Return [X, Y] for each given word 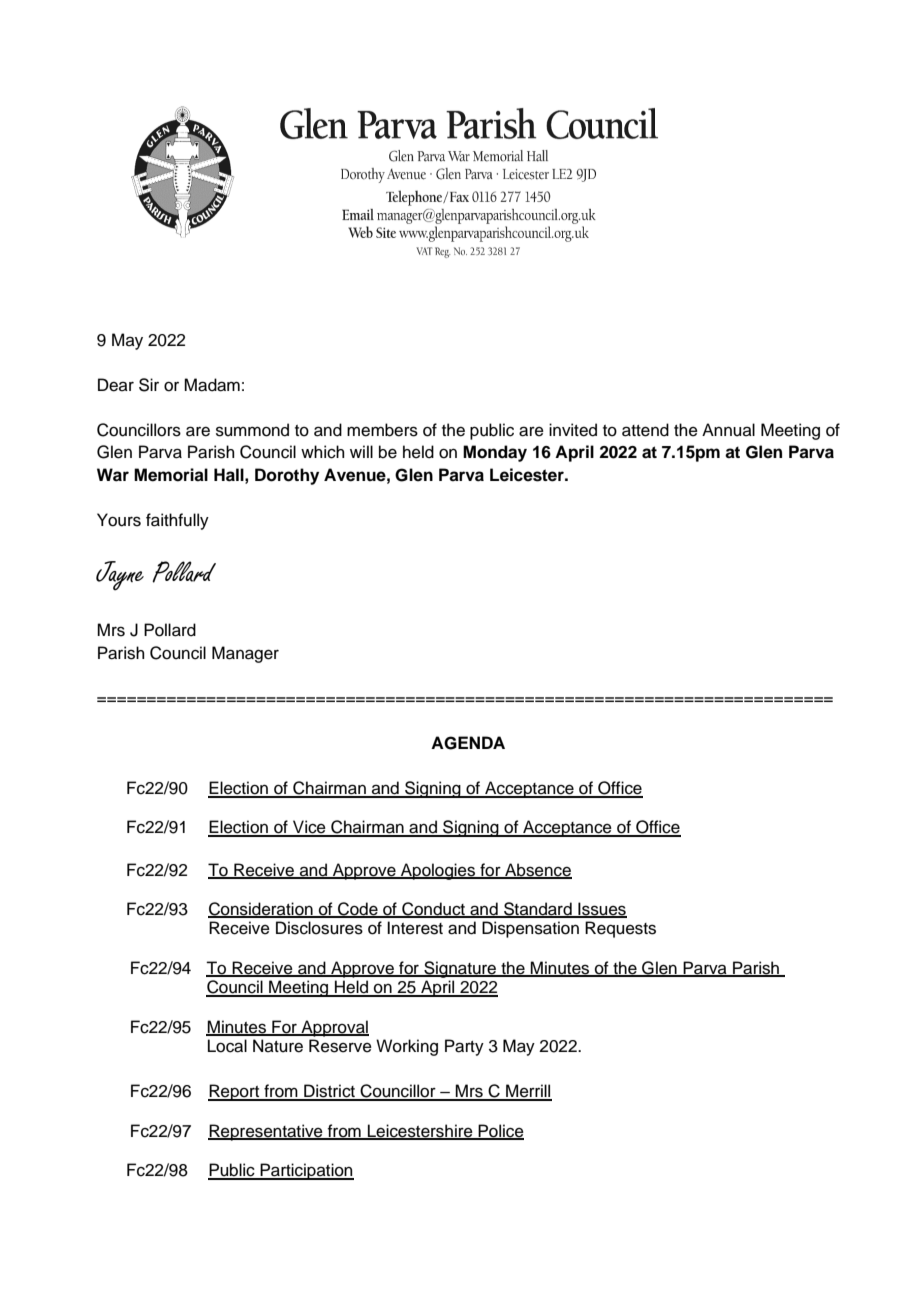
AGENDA [468, 743]
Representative [266, 1132]
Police [500, 1131]
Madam [212, 385]
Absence [537, 870]
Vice [309, 828]
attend [645, 430]
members [382, 430]
